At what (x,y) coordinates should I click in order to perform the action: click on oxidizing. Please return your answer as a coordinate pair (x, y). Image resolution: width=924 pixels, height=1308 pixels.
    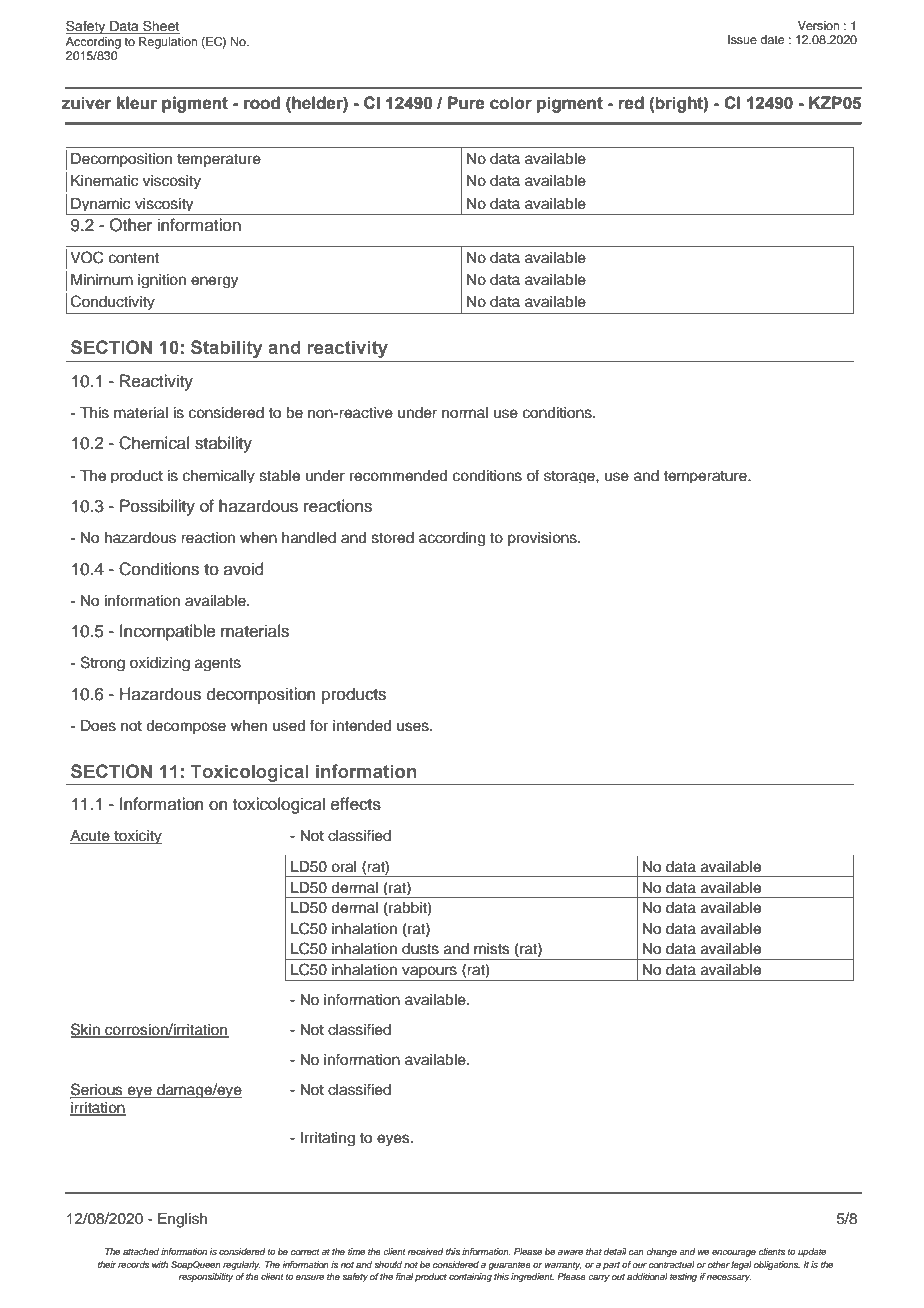
    Looking at the image, I should click on (160, 664).
